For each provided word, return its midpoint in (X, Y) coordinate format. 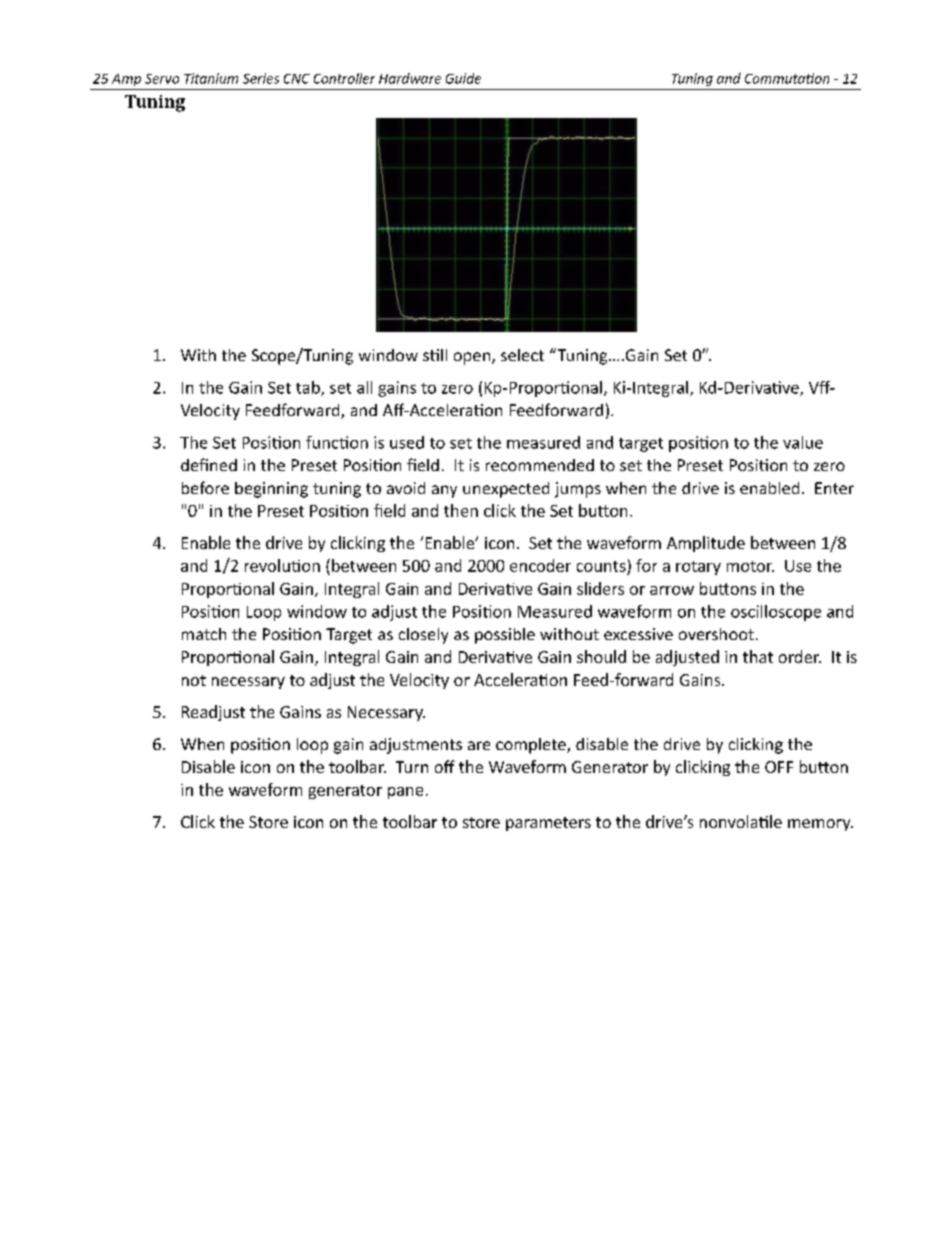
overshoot (716, 634)
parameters (548, 824)
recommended (540, 465)
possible (505, 636)
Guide (463, 78)
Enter (834, 488)
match (204, 634)
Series (261, 78)
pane (405, 793)
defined (209, 464)
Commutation (787, 78)
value (803, 442)
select (522, 355)
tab (309, 388)
